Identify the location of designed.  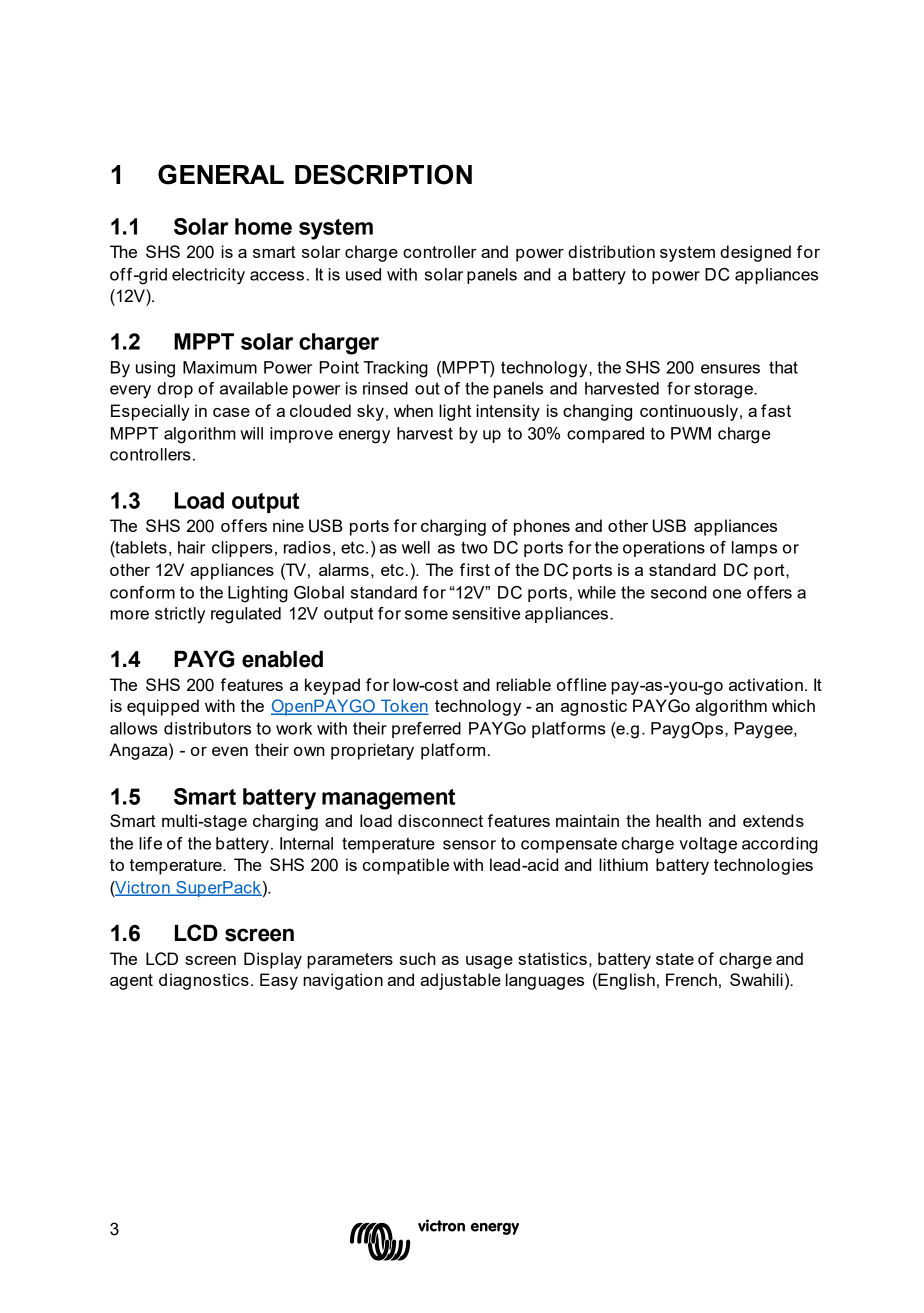
(755, 253).
